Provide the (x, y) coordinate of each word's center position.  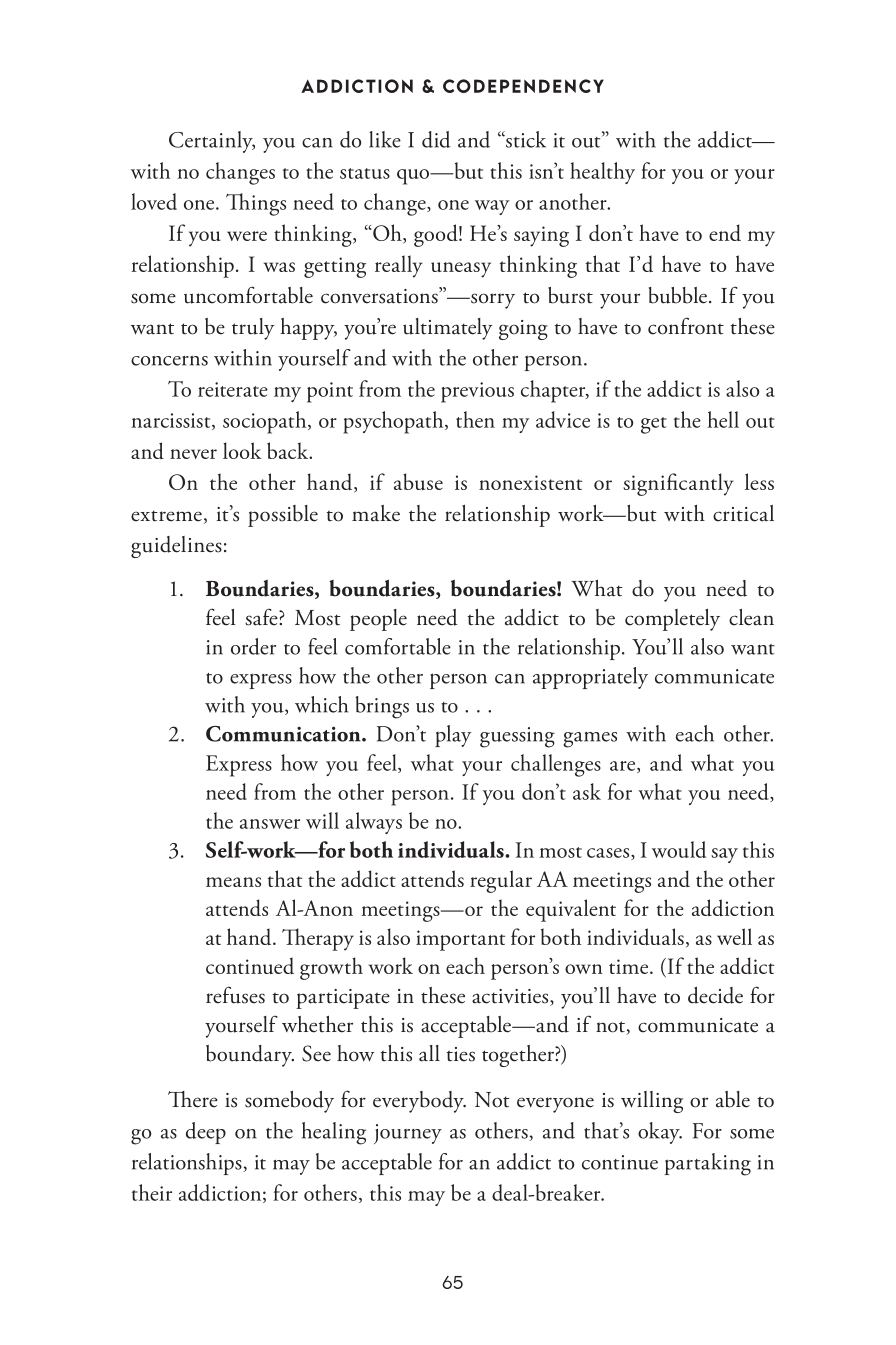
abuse (418, 481)
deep (206, 1133)
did (436, 139)
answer (270, 824)
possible (283, 516)
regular (501, 881)
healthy (602, 173)
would (679, 849)
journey (408, 1134)
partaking (708, 1164)
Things (256, 204)
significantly (678, 484)
